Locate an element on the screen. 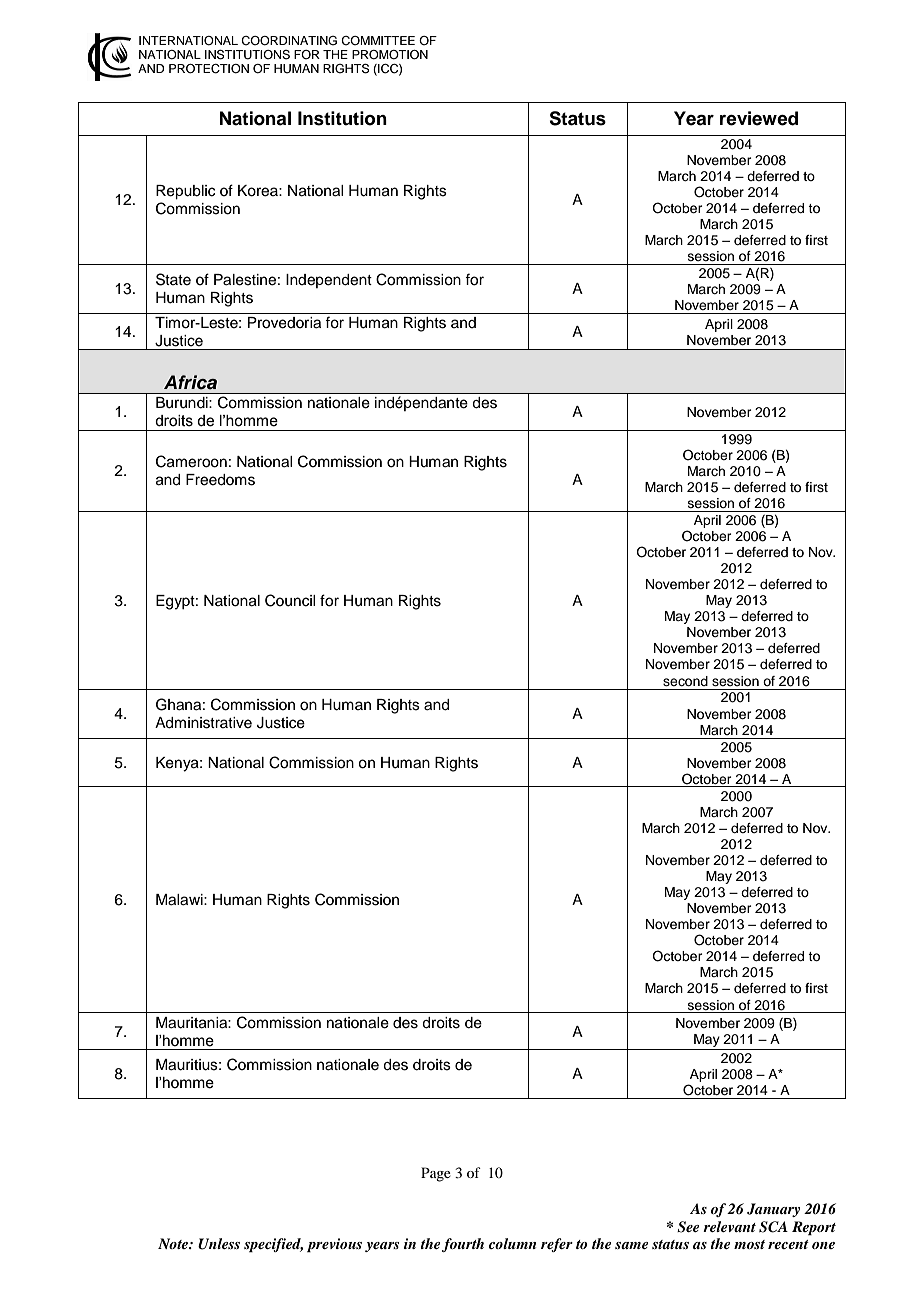 The width and height of the screenshot is (924, 1308). Administrative is located at coordinates (203, 723).
